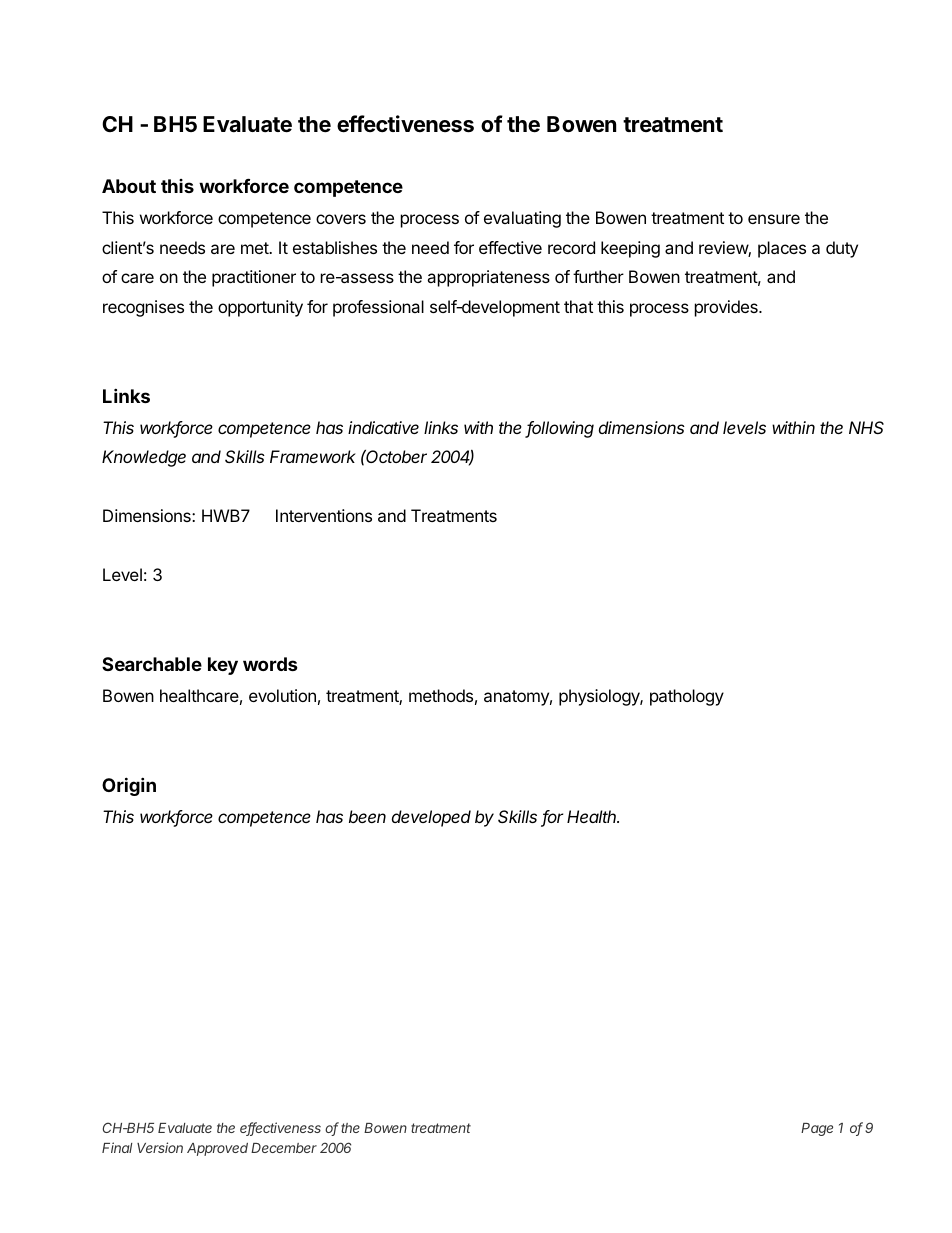 Image resolution: width=952 pixels, height=1233 pixels. What do you see at coordinates (817, 1129) in the page?
I see `Page` at bounding box center [817, 1129].
